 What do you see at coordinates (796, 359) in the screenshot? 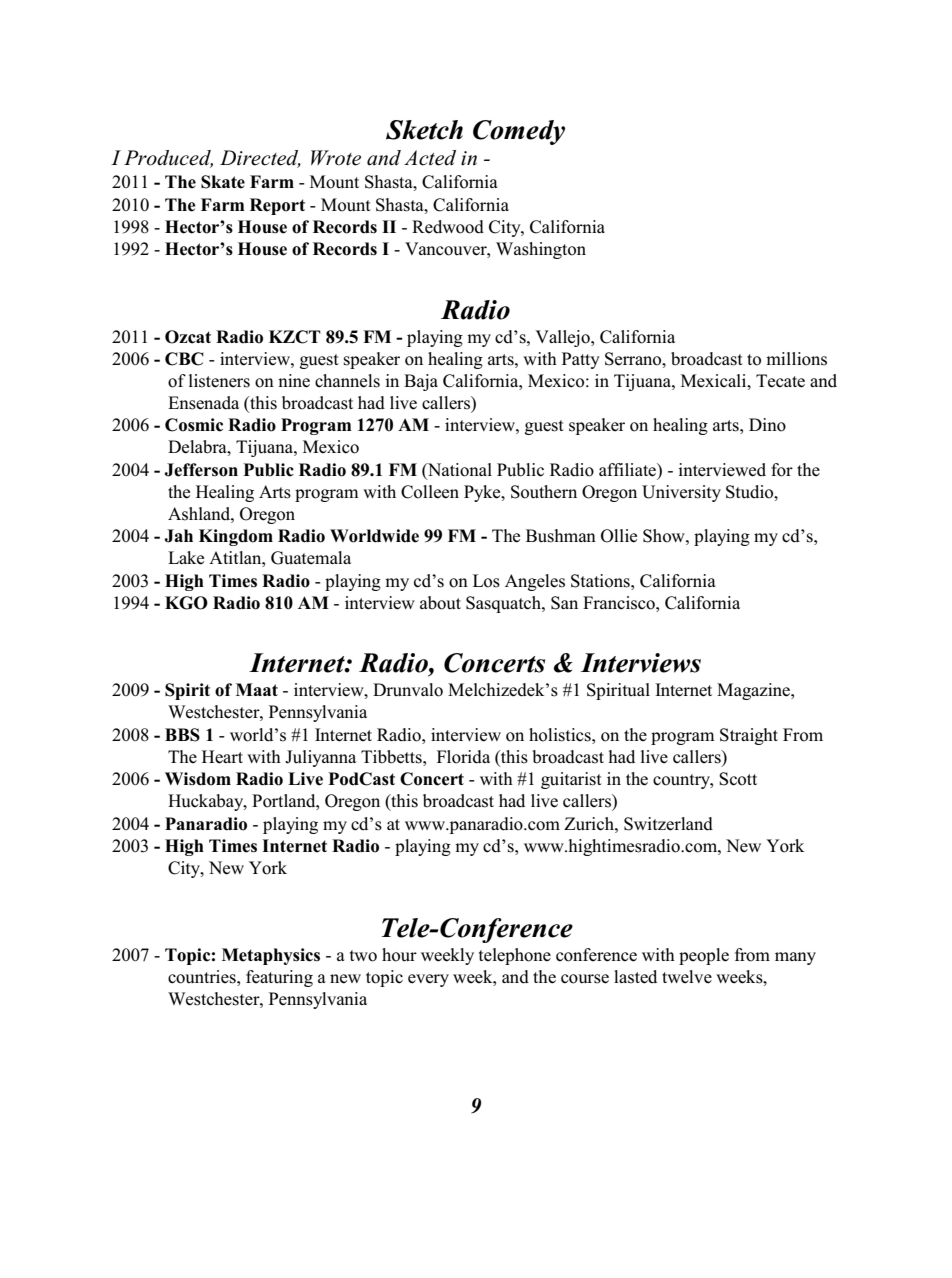
I see `millions` at bounding box center [796, 359].
